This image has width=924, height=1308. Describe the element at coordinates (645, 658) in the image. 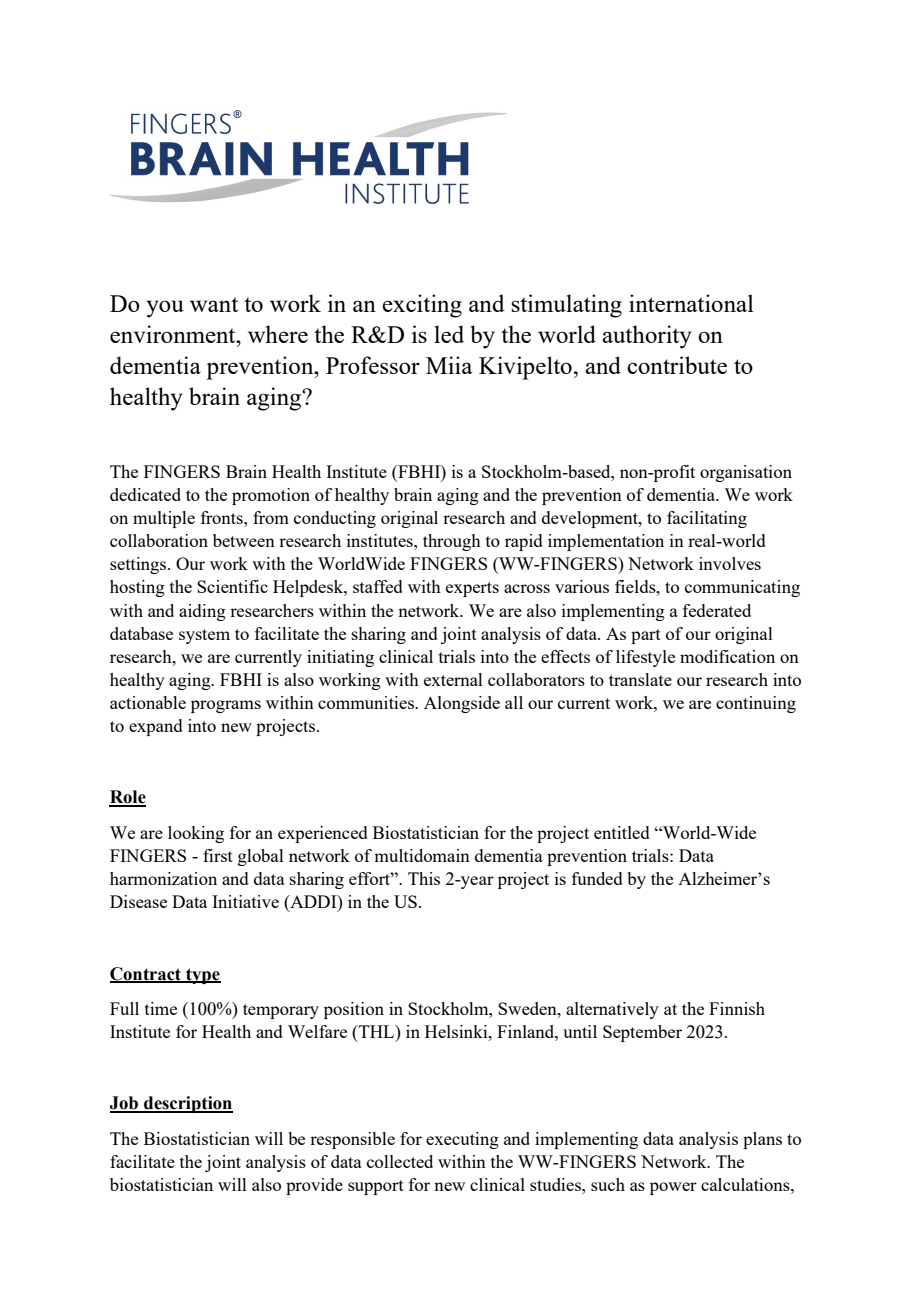

I see `lifestyle` at that location.
